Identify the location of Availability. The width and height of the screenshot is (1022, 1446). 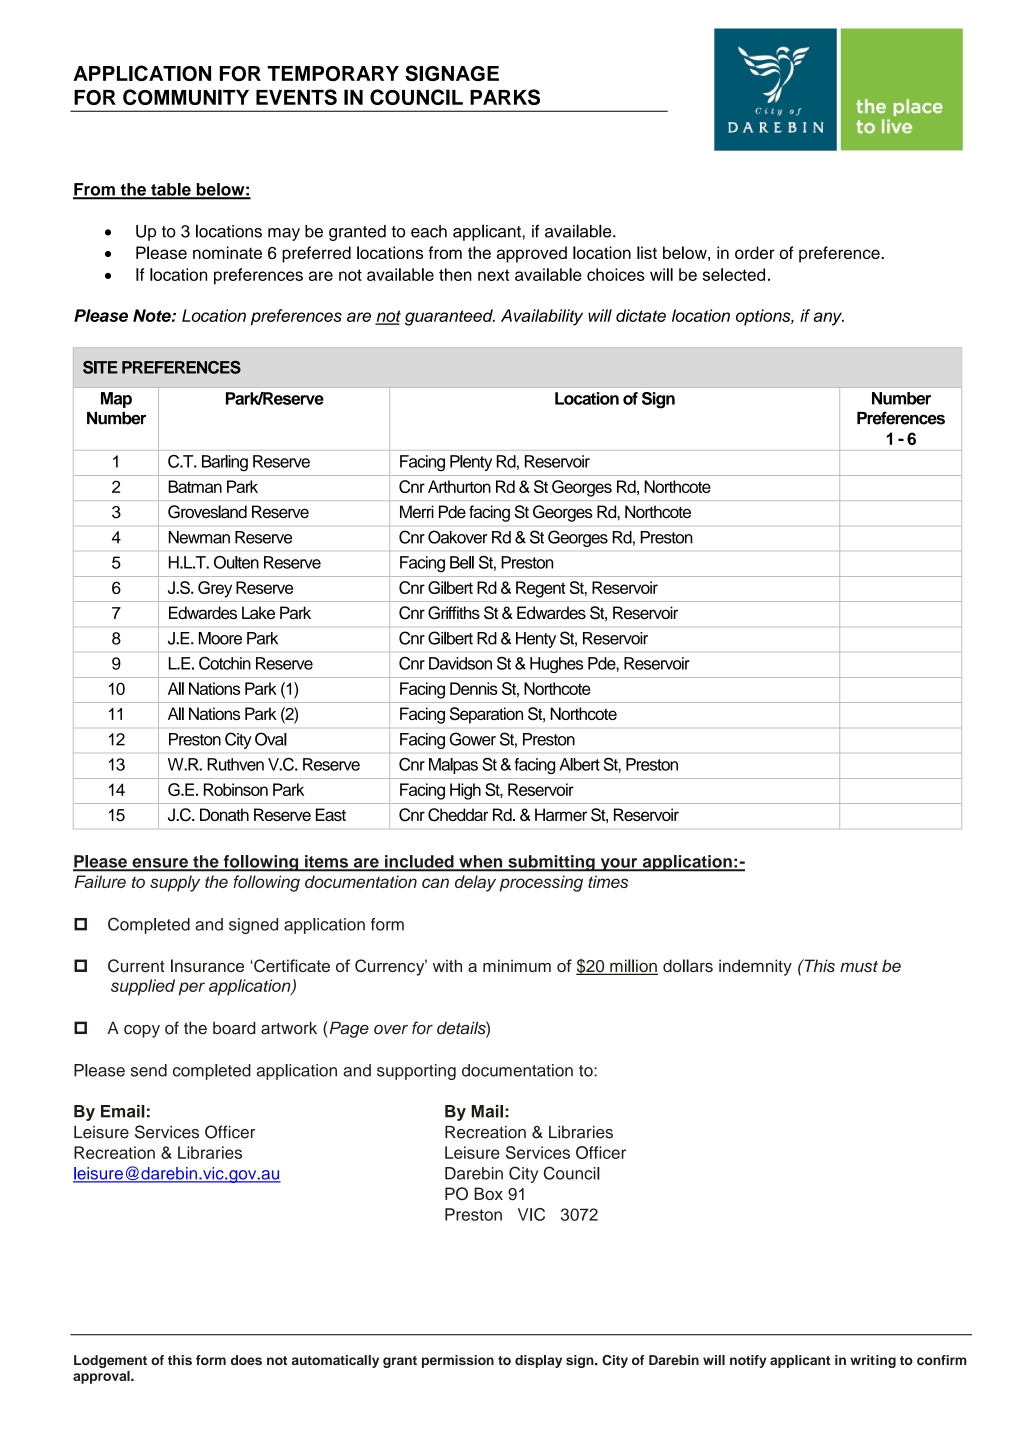
(542, 317).
